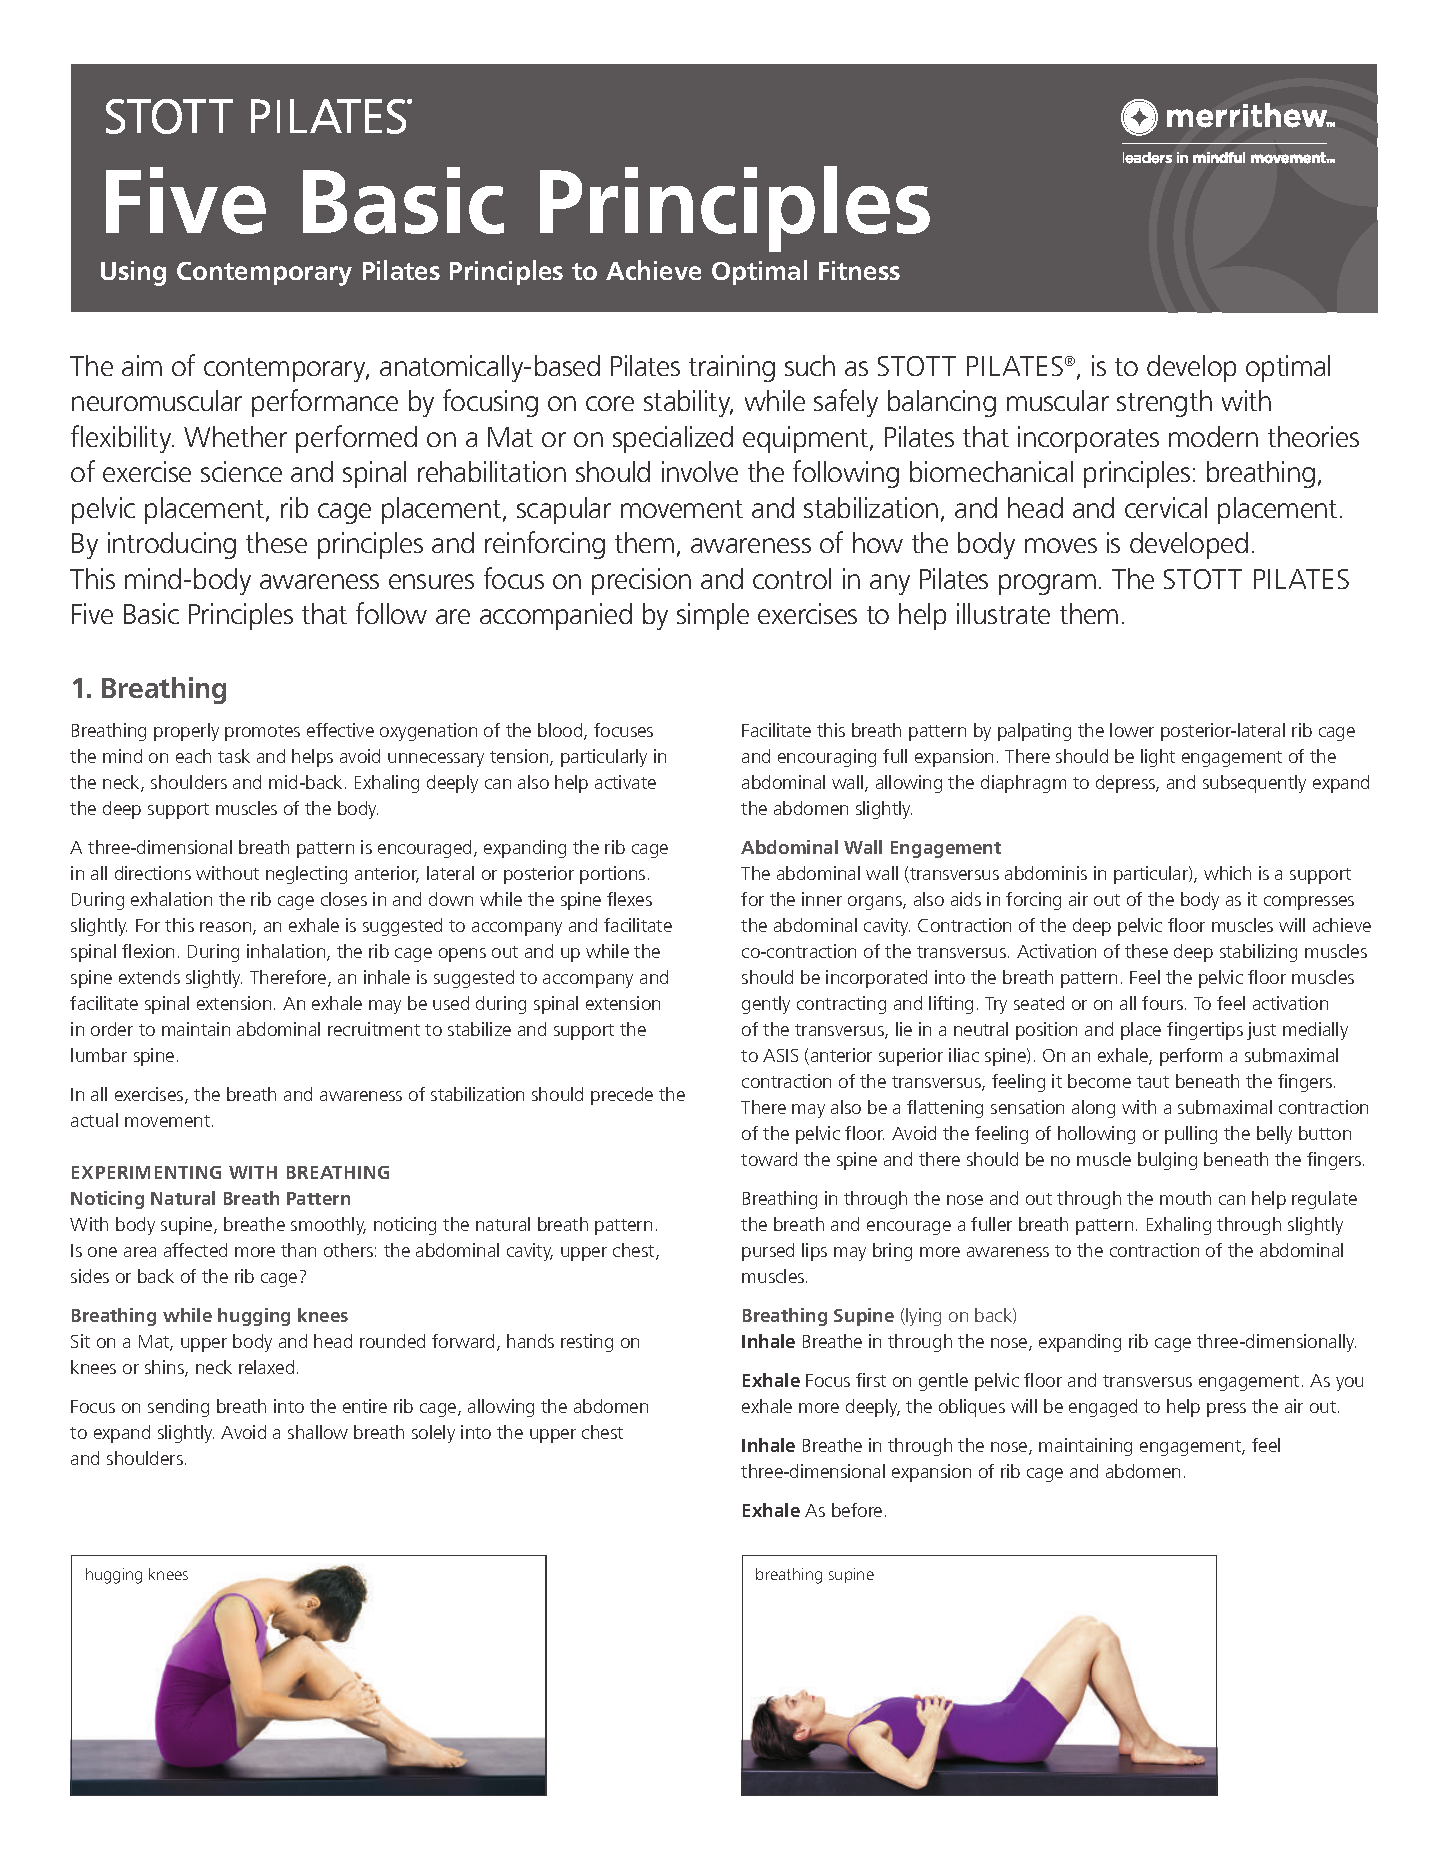 The image size is (1448, 1874). Describe the element at coordinates (629, 899) in the screenshot. I see `flexes` at that location.
